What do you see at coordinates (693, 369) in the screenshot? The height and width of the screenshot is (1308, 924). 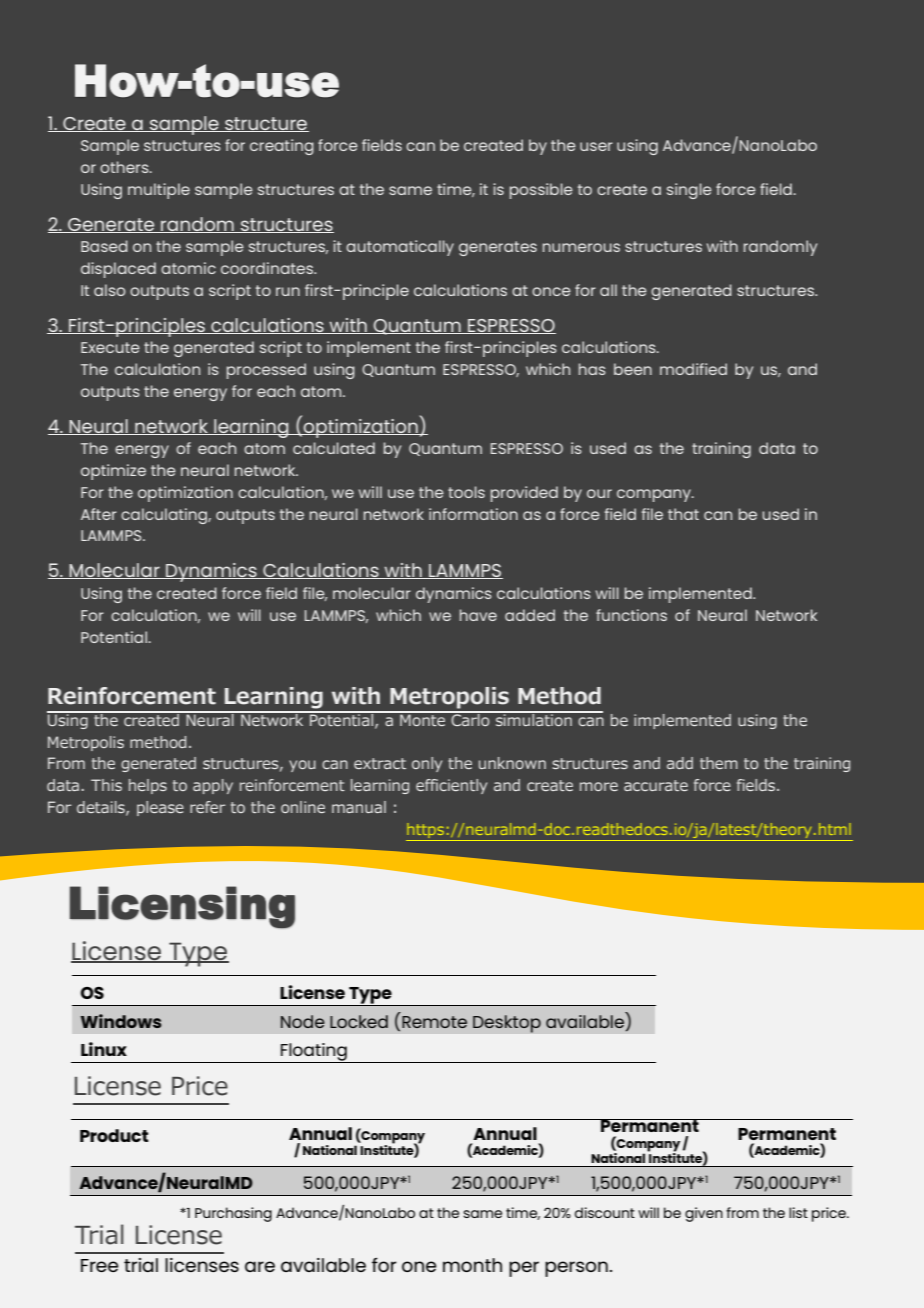 I see `modified` at bounding box center [693, 369].
